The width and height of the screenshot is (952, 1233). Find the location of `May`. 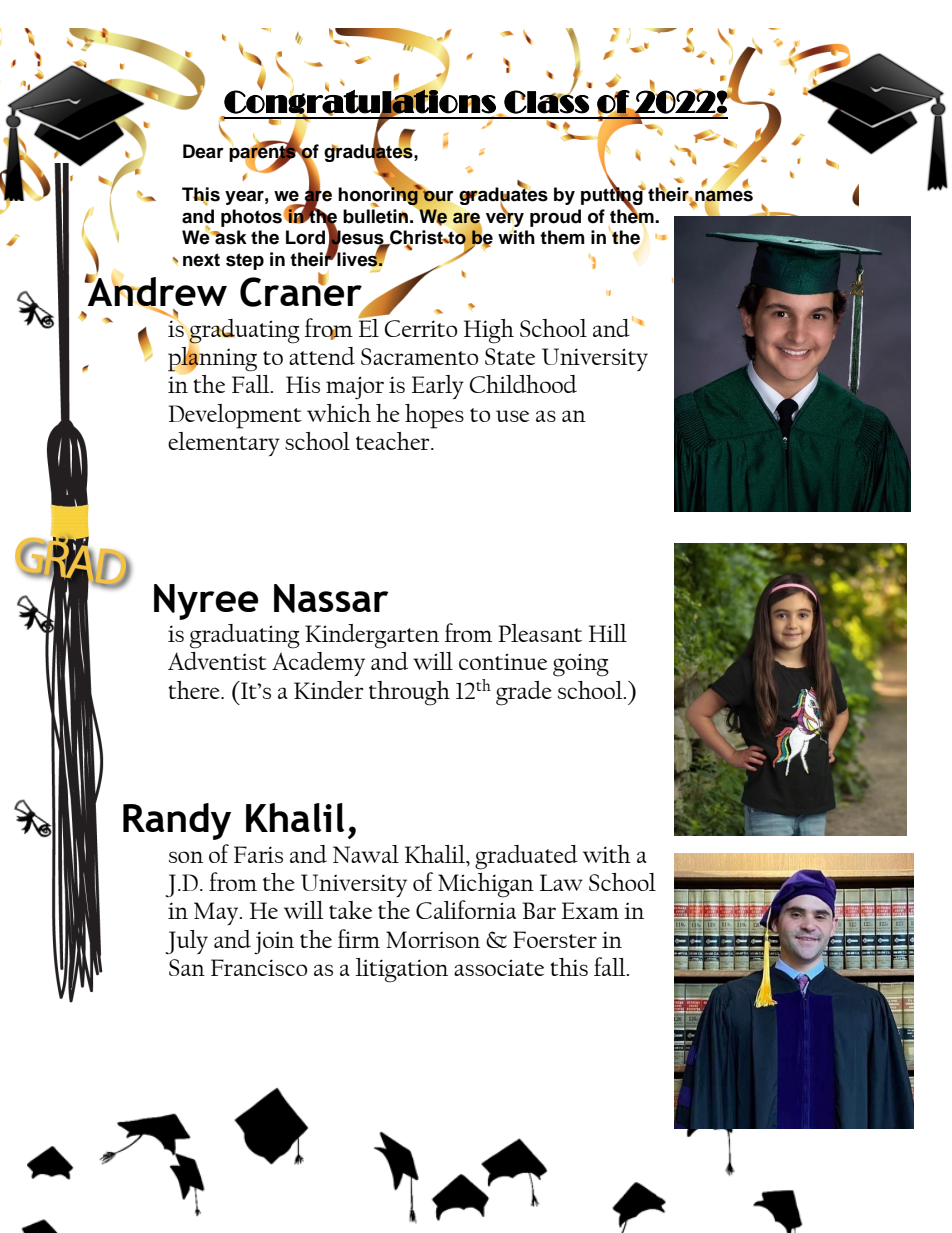

May is located at coordinates (217, 913).
